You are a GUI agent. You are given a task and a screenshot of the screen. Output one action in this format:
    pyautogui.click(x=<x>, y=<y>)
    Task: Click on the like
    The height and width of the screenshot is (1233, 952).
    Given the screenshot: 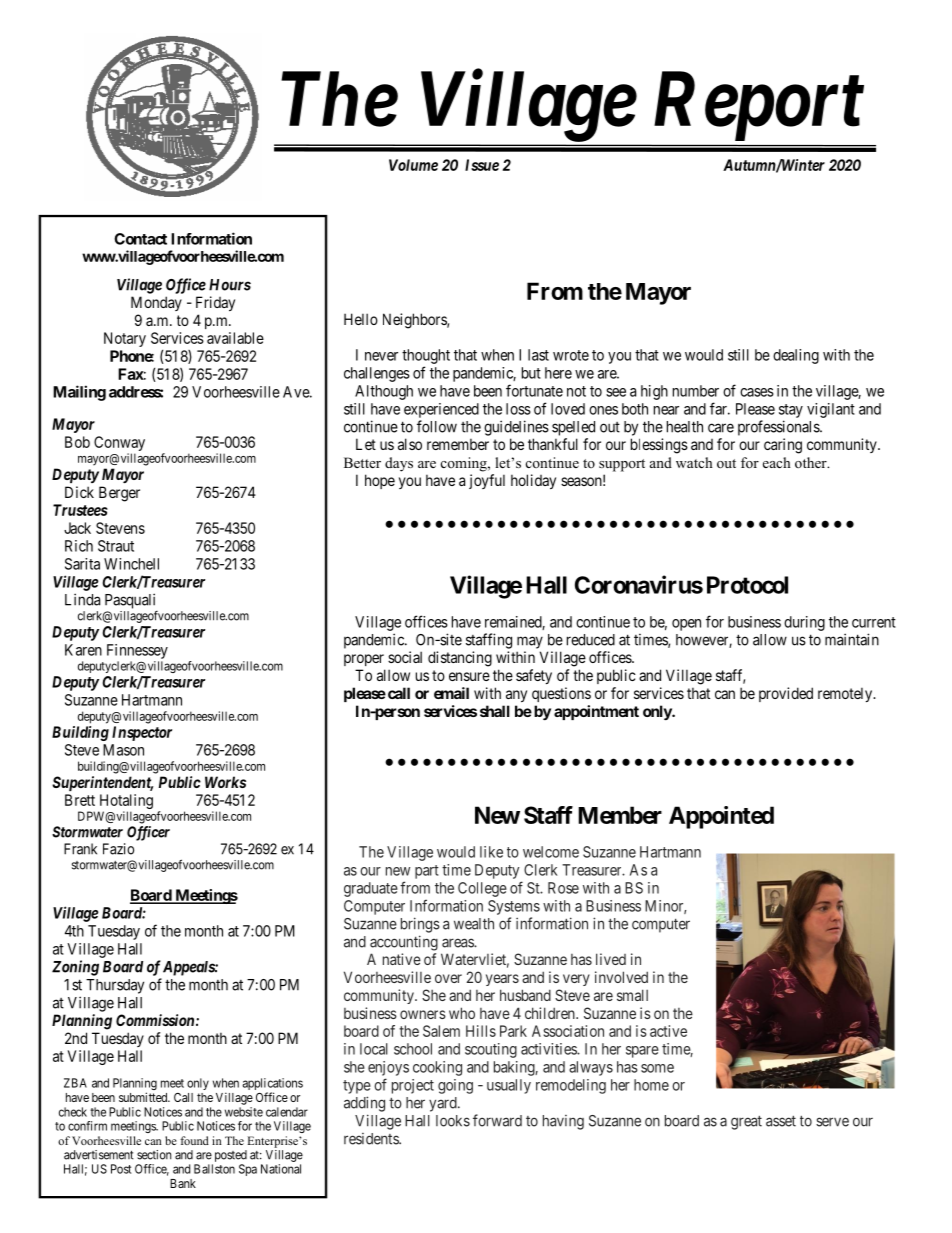 What is the action you would take?
    pyautogui.click(x=491, y=852)
